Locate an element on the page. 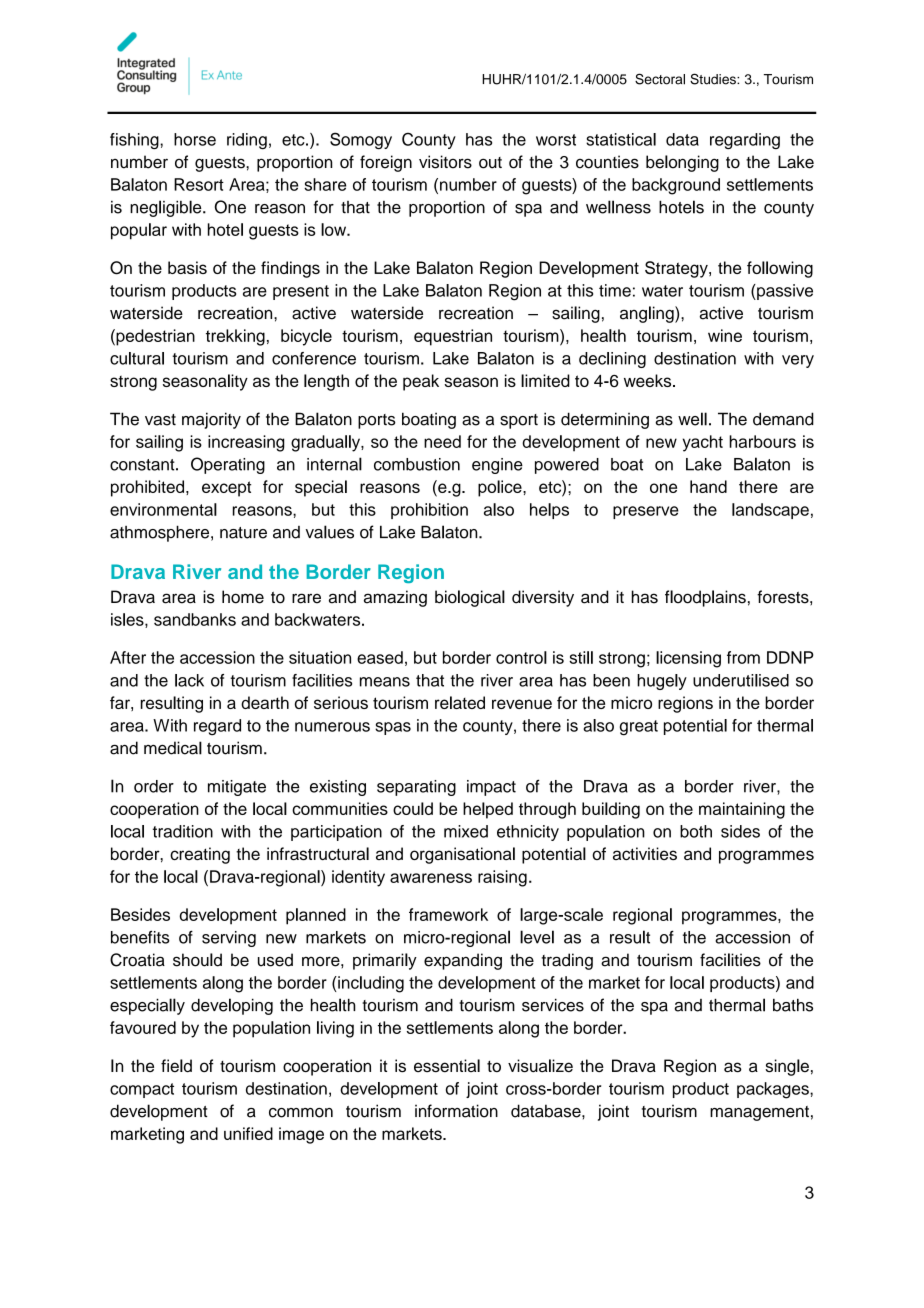  home is located at coordinates (243, 597).
